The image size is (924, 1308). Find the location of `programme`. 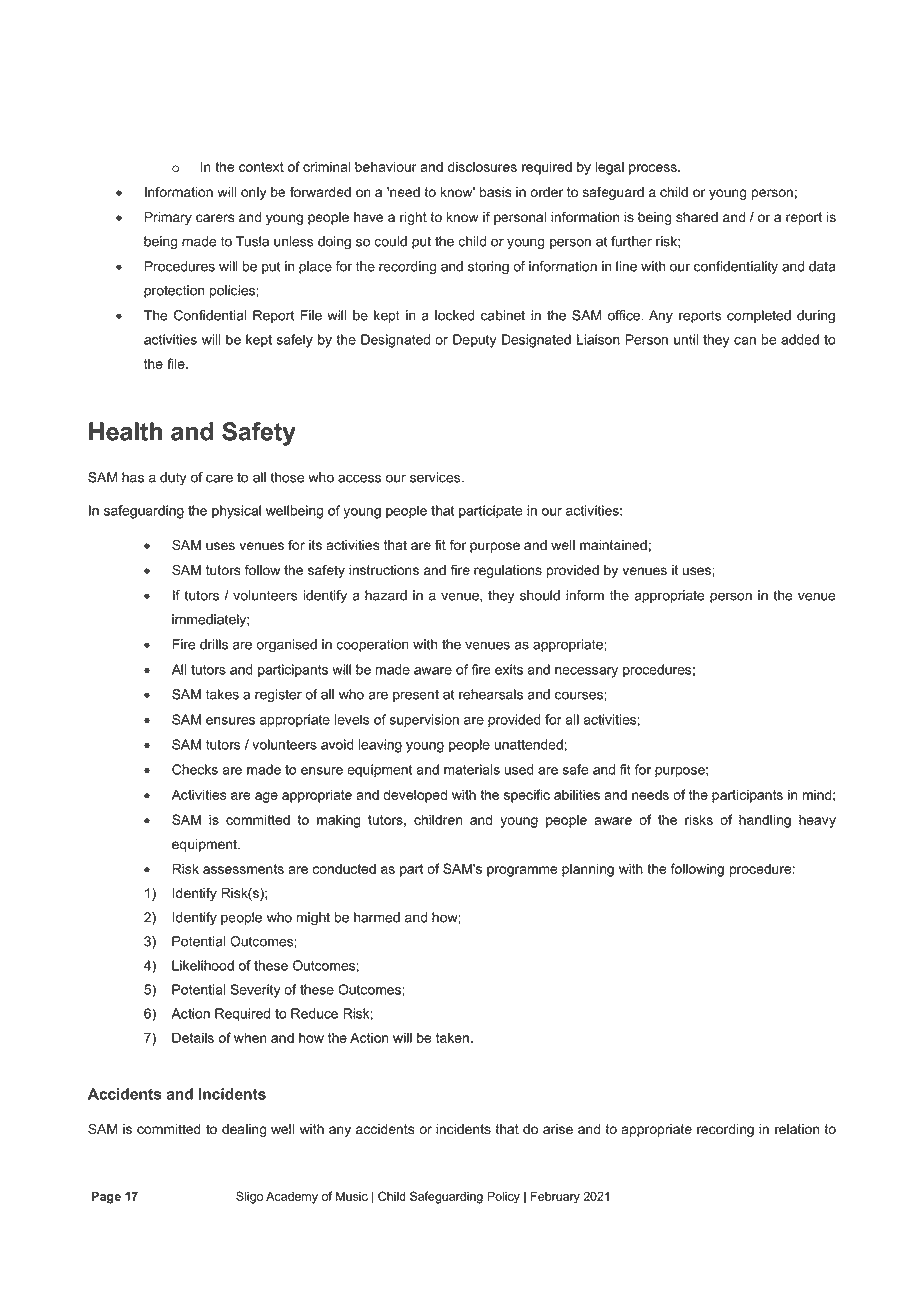

programme is located at coordinates (522, 871).
